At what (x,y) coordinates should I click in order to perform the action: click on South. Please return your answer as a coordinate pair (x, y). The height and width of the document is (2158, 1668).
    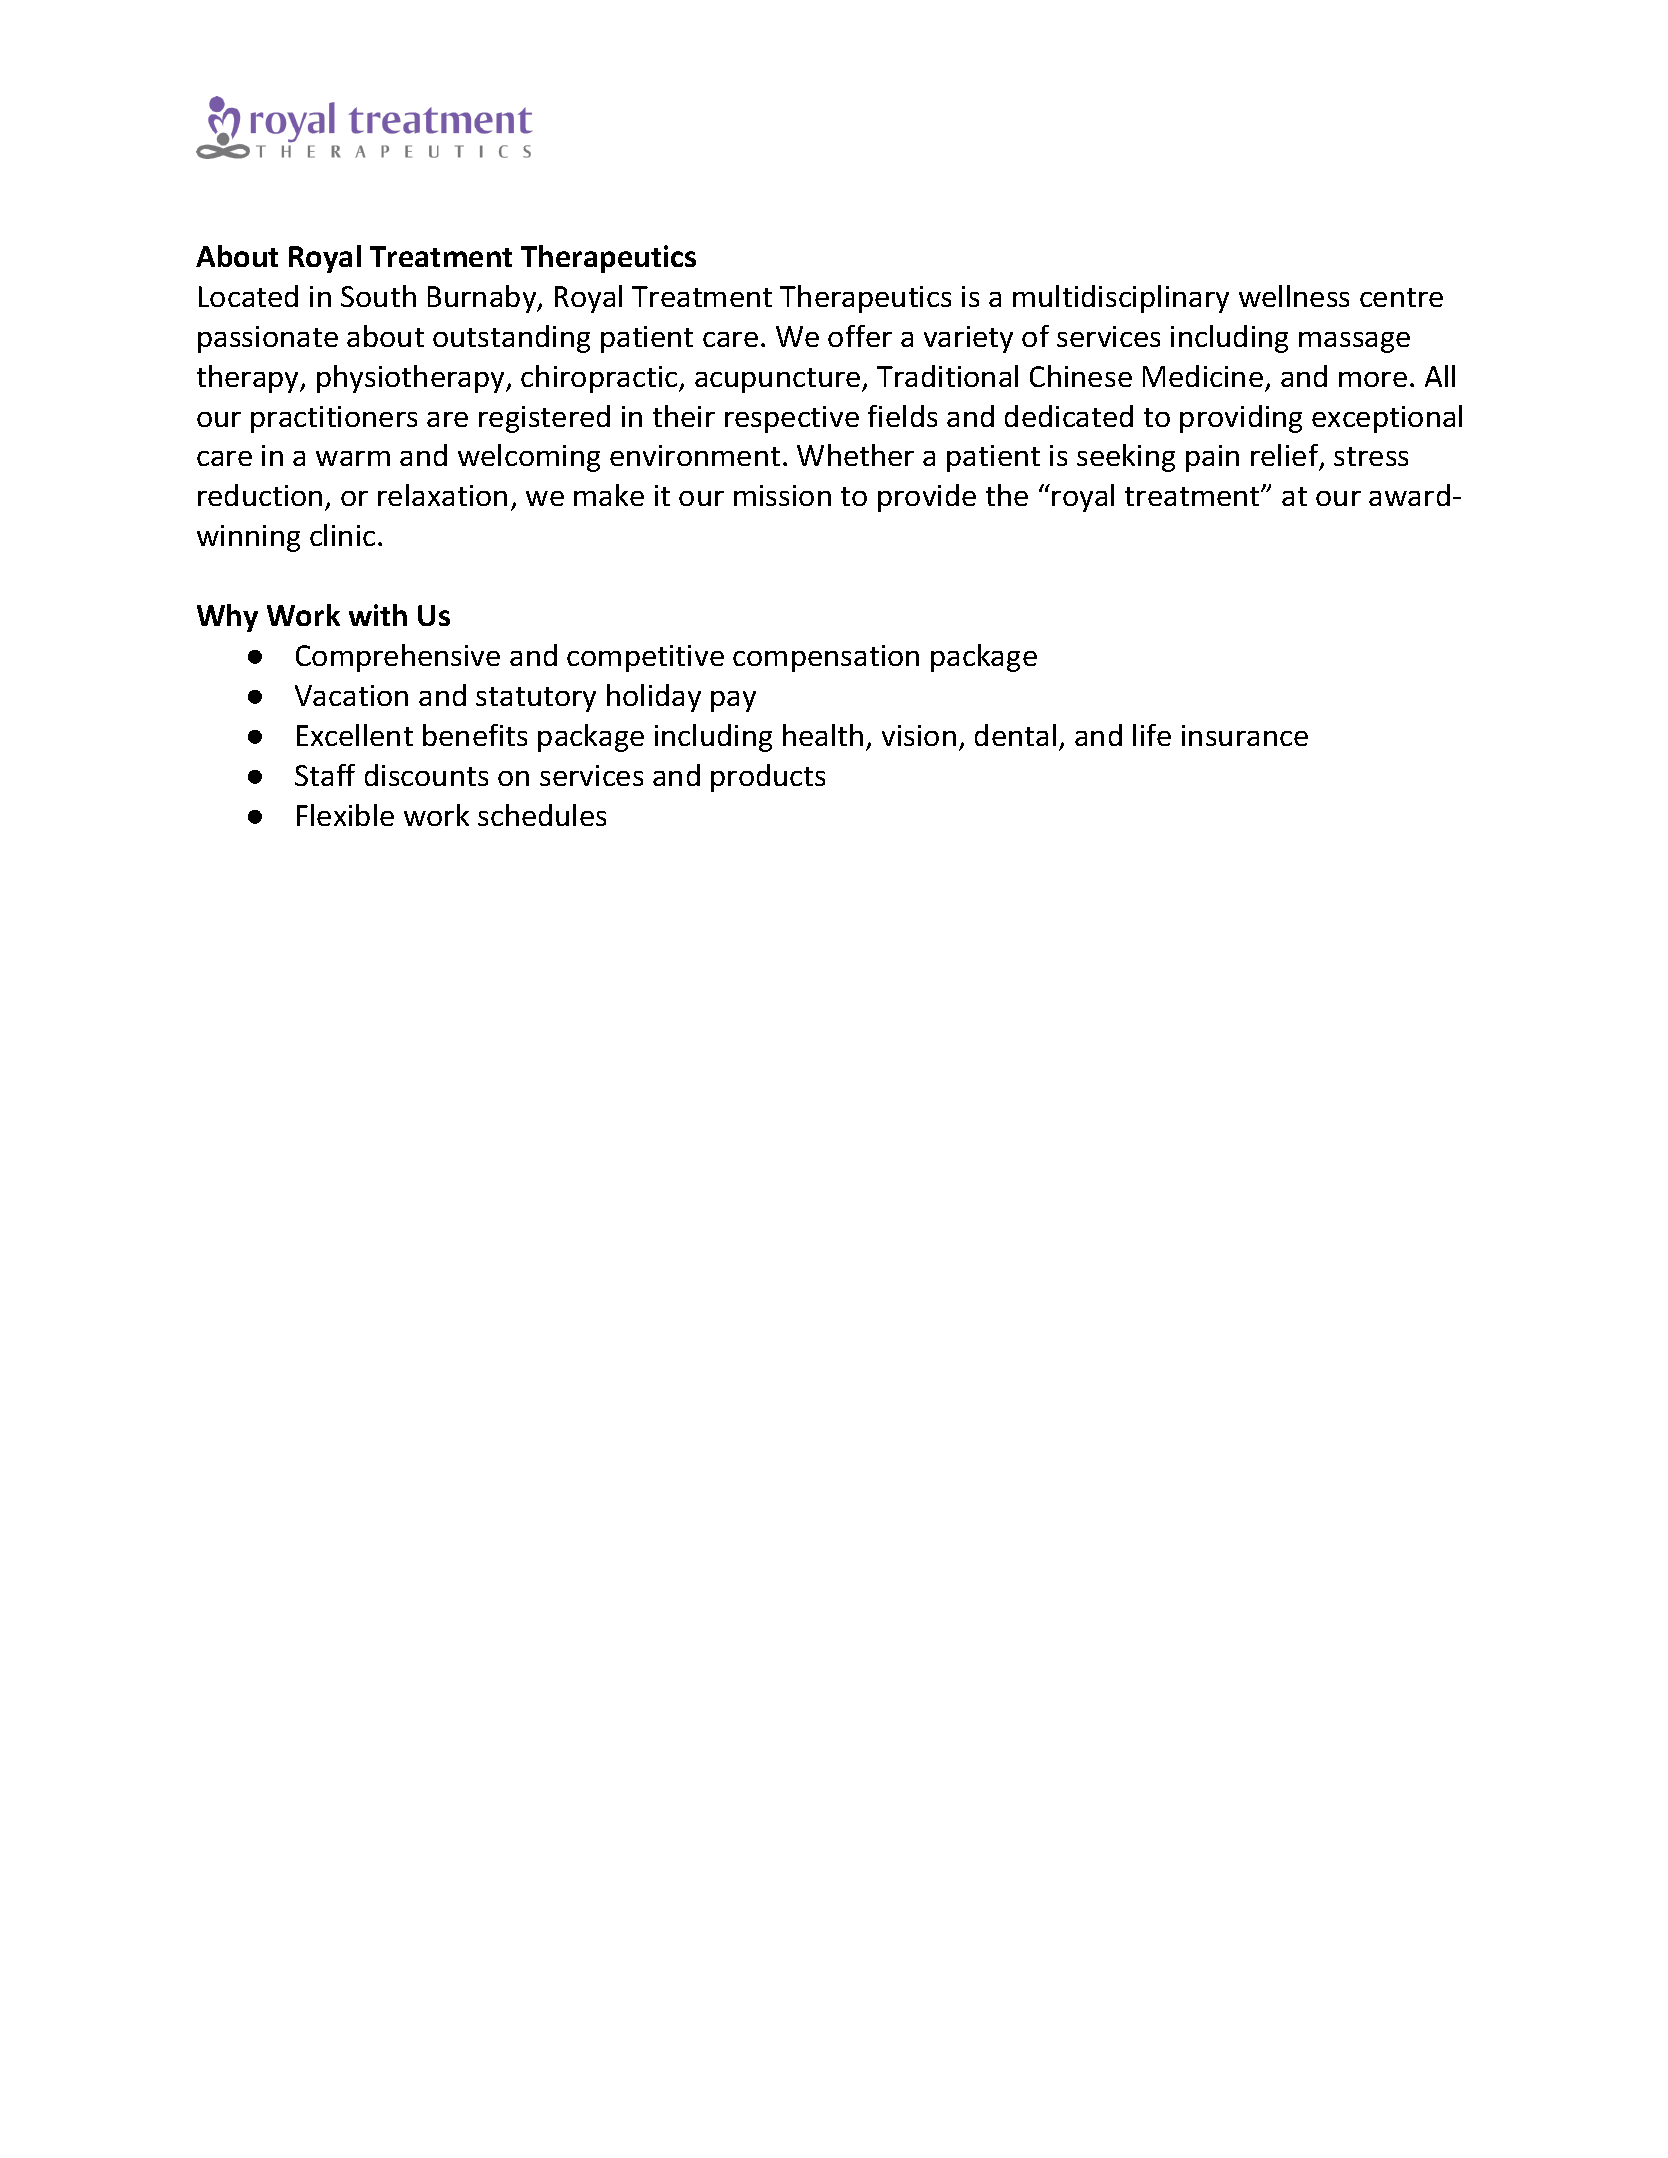
    Looking at the image, I should click on (378, 296).
